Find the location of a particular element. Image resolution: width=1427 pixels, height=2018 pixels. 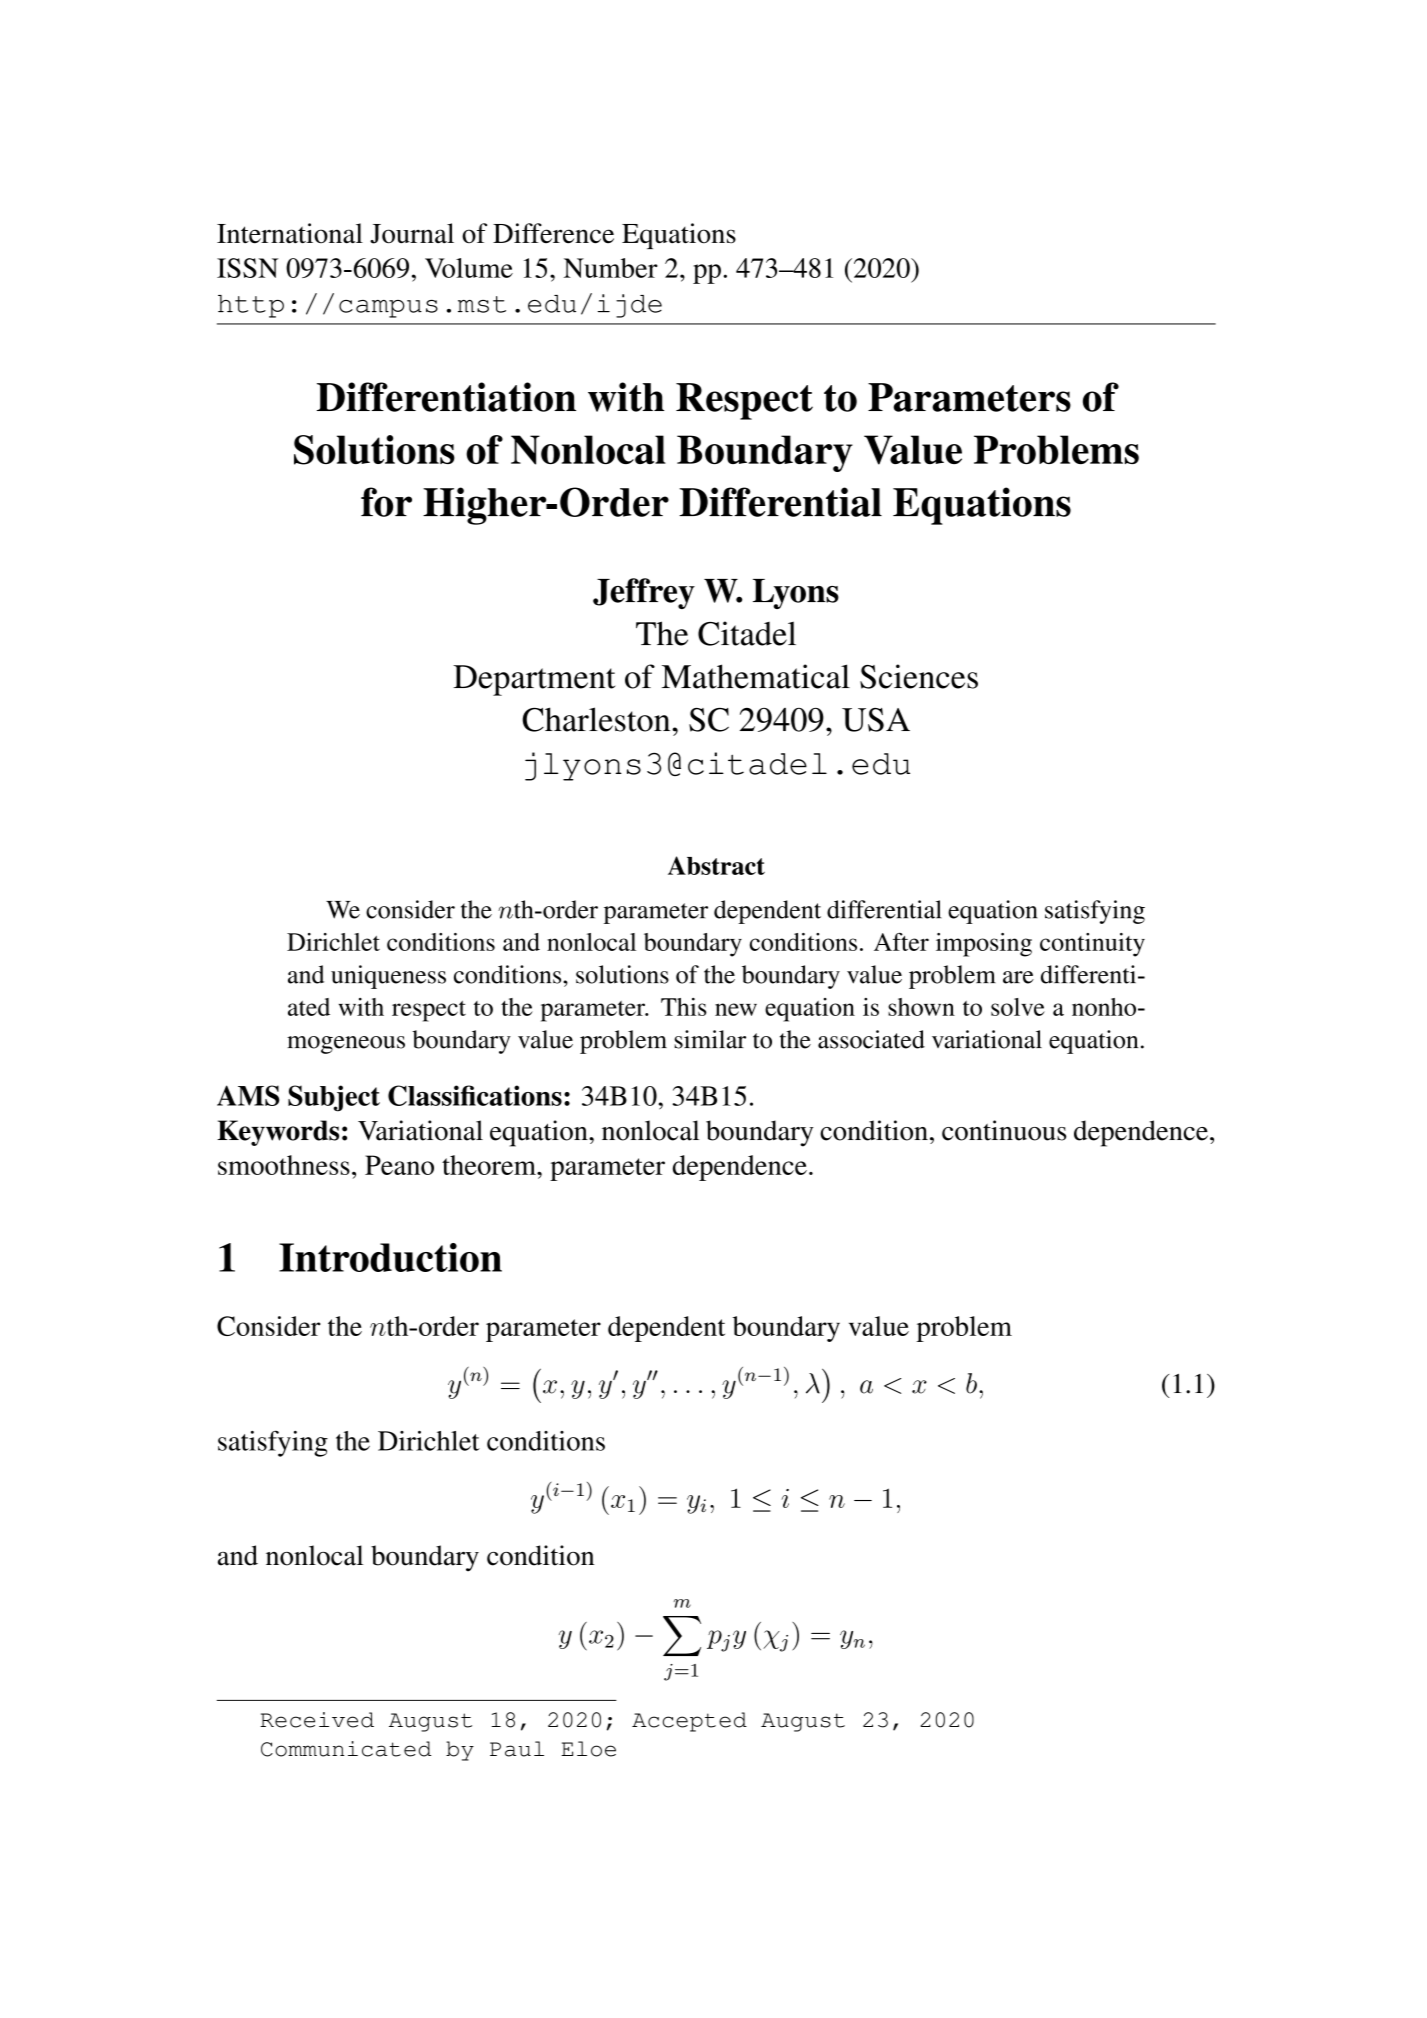

Received is located at coordinates (317, 1720).
